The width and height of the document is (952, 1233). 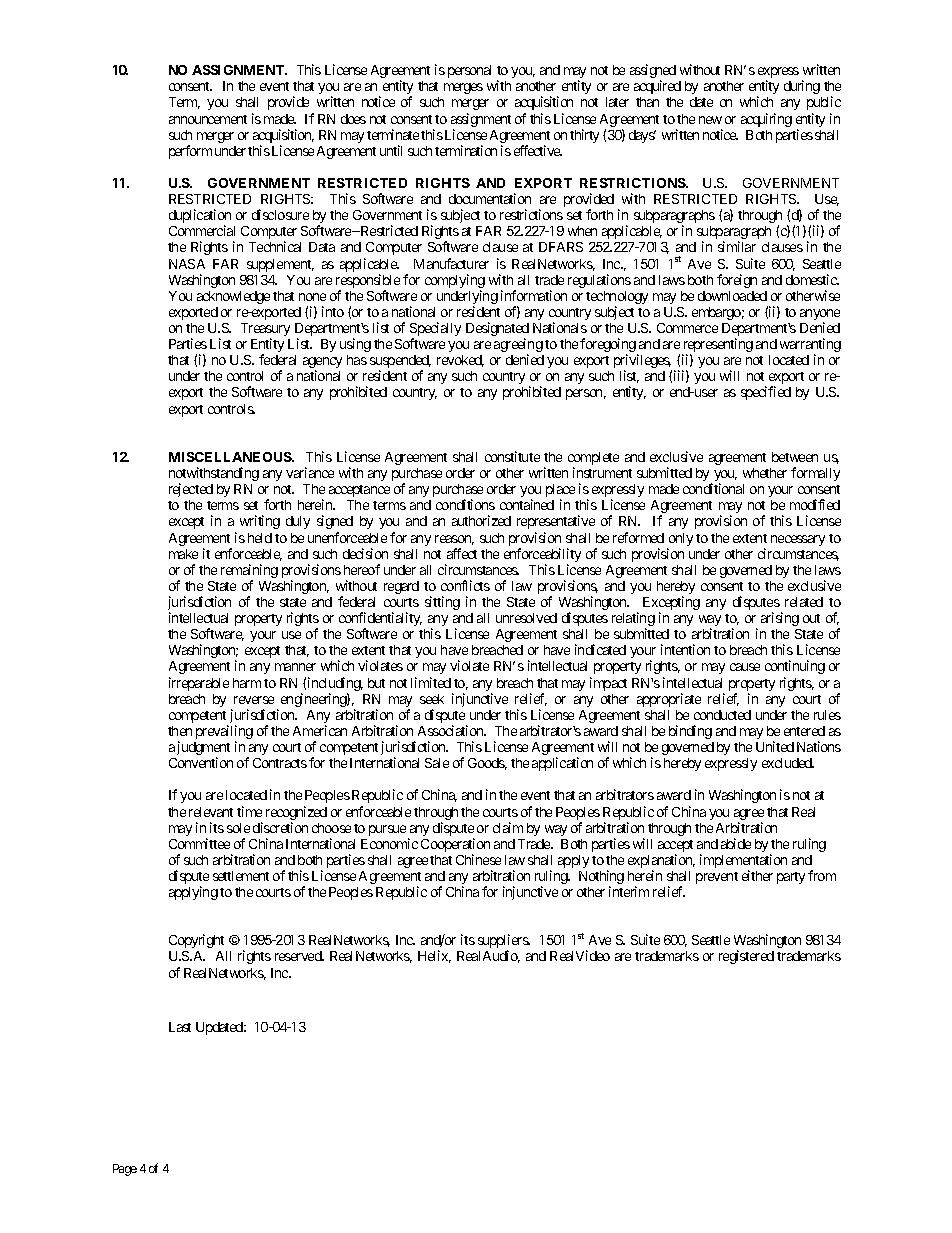 What do you see at coordinates (191, 490) in the document?
I see `rejected` at bounding box center [191, 490].
